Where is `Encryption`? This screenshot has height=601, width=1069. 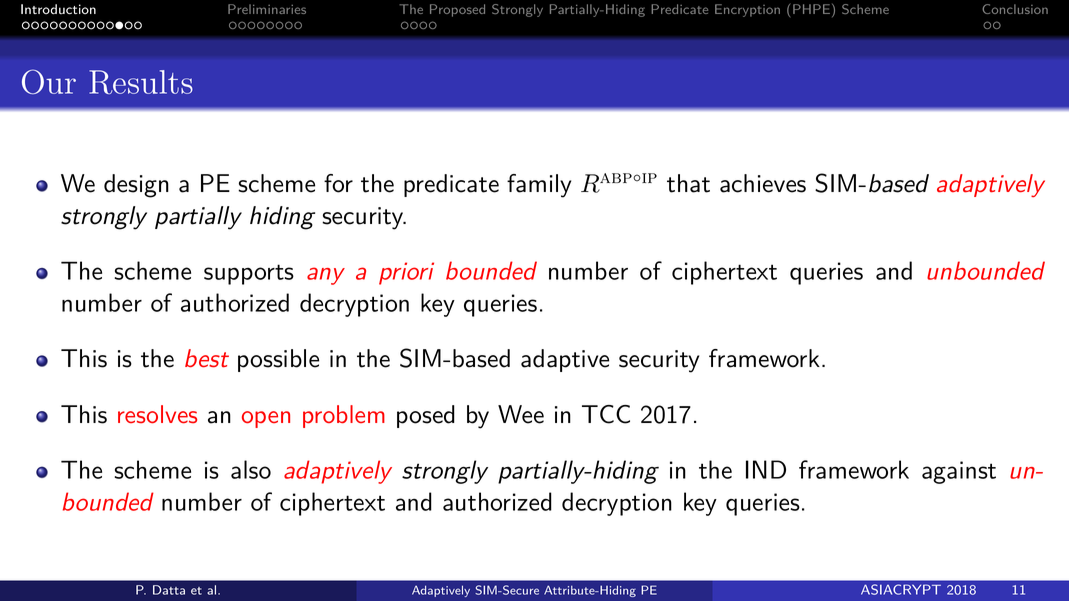
Encryption is located at coordinates (747, 10).
